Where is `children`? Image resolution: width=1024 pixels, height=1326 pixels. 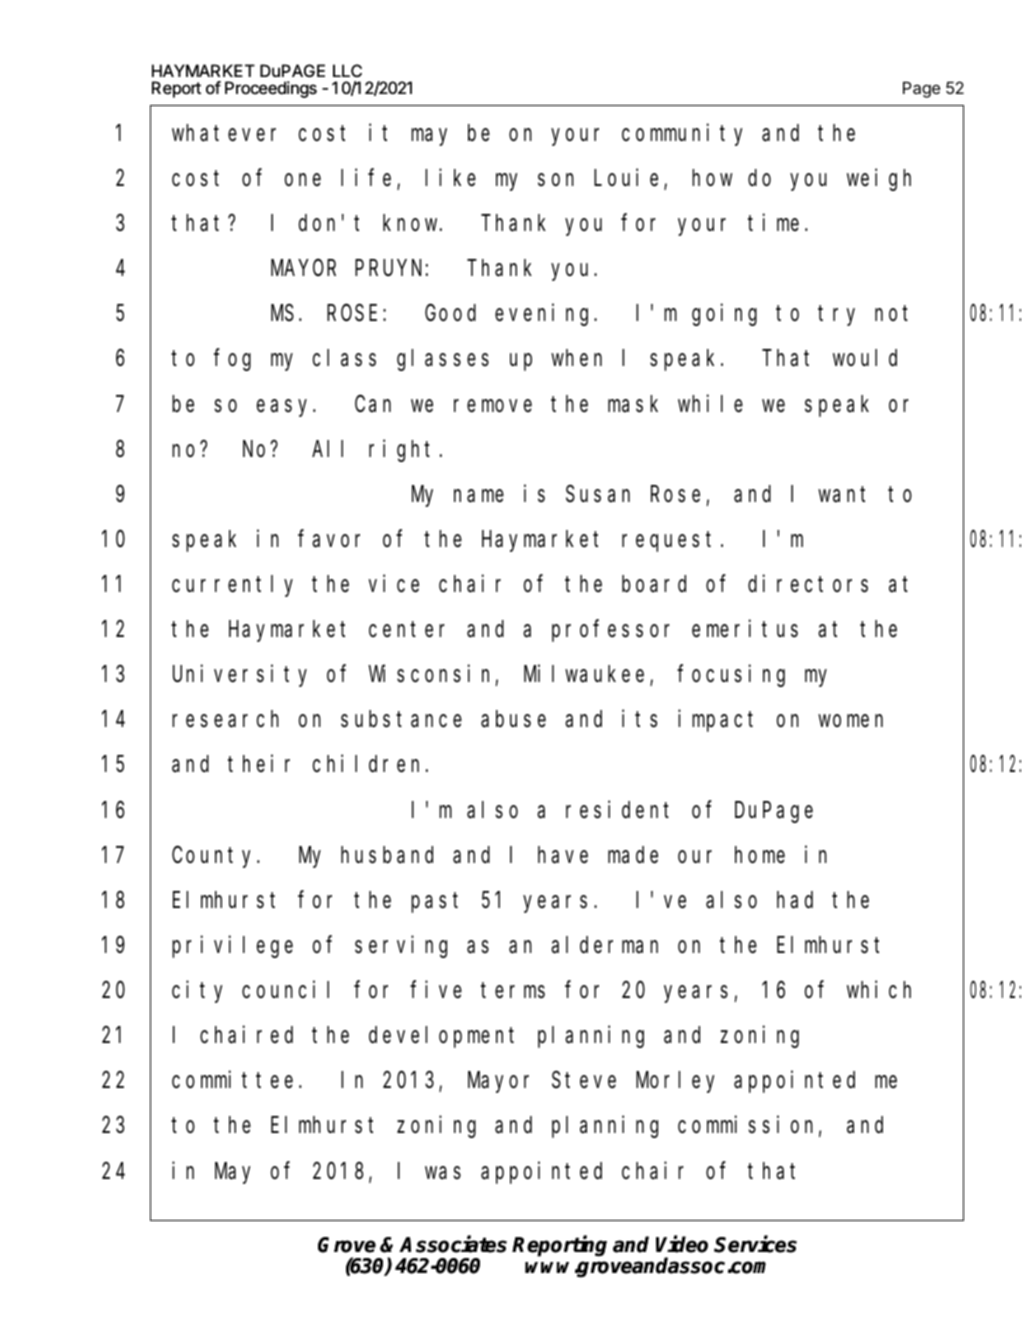
children is located at coordinates (370, 764).
